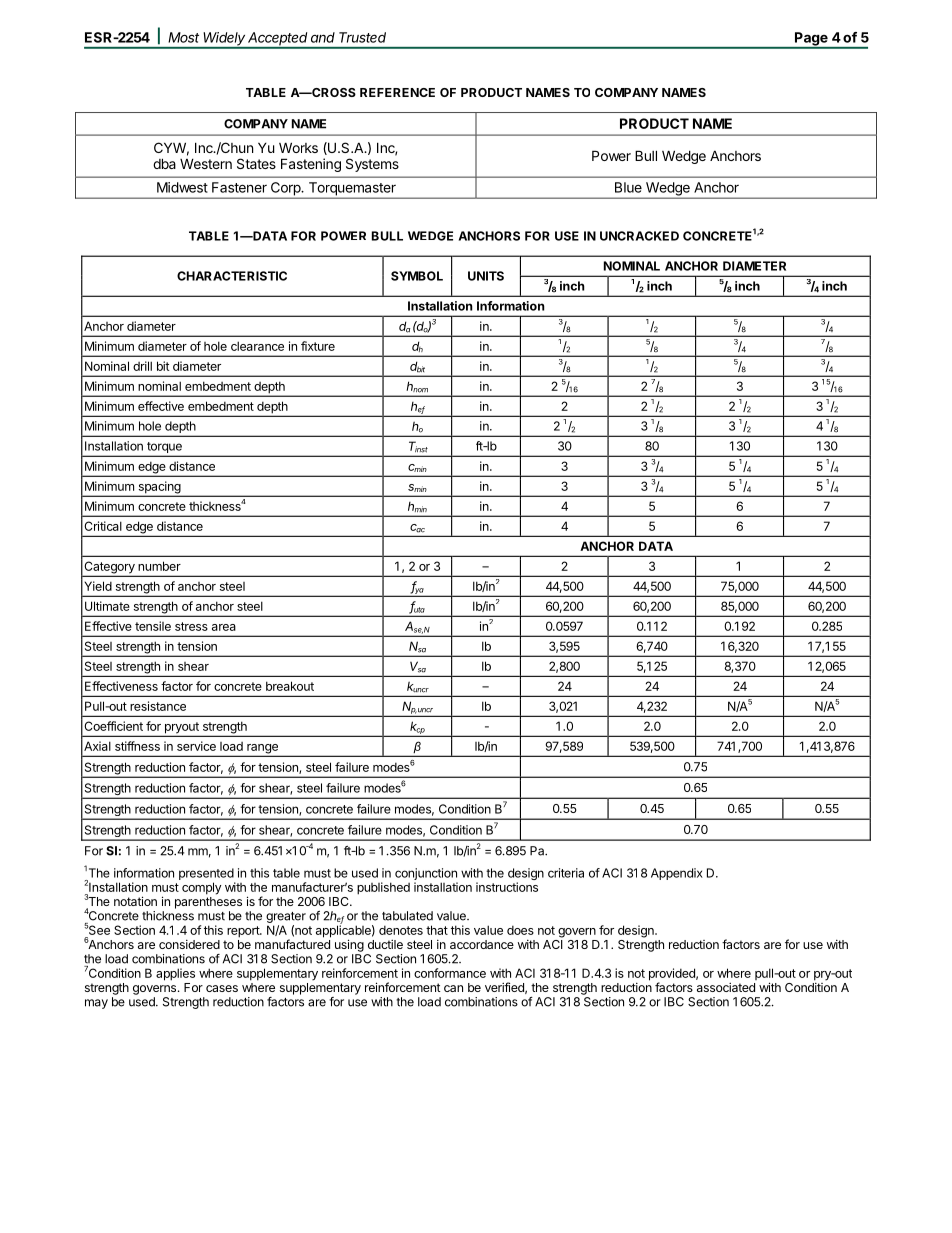  I want to click on breakout, so click(290, 686).
